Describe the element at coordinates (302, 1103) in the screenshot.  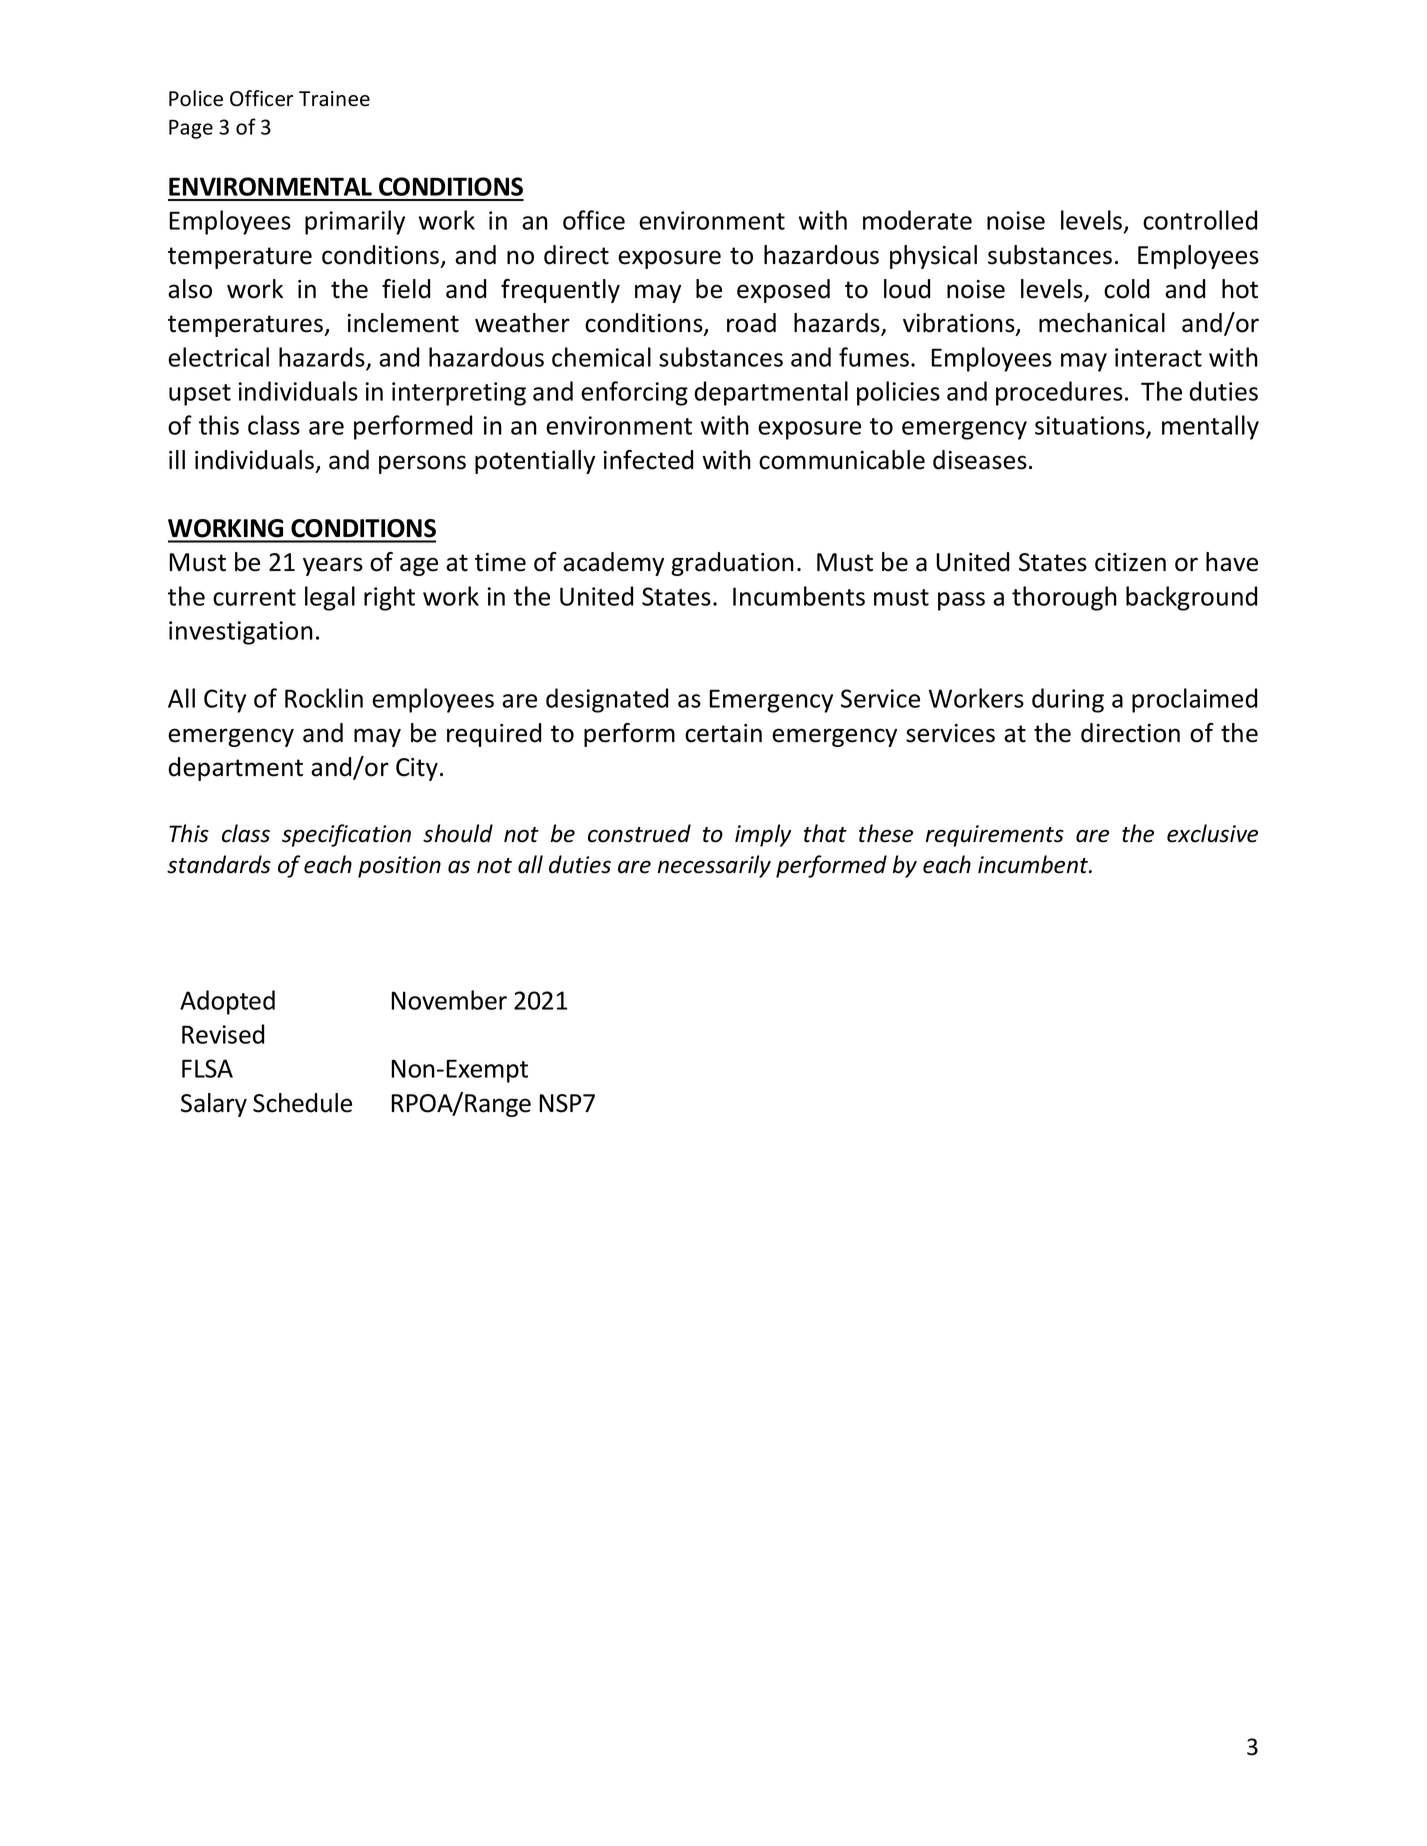
I see `Schedule` at that location.
